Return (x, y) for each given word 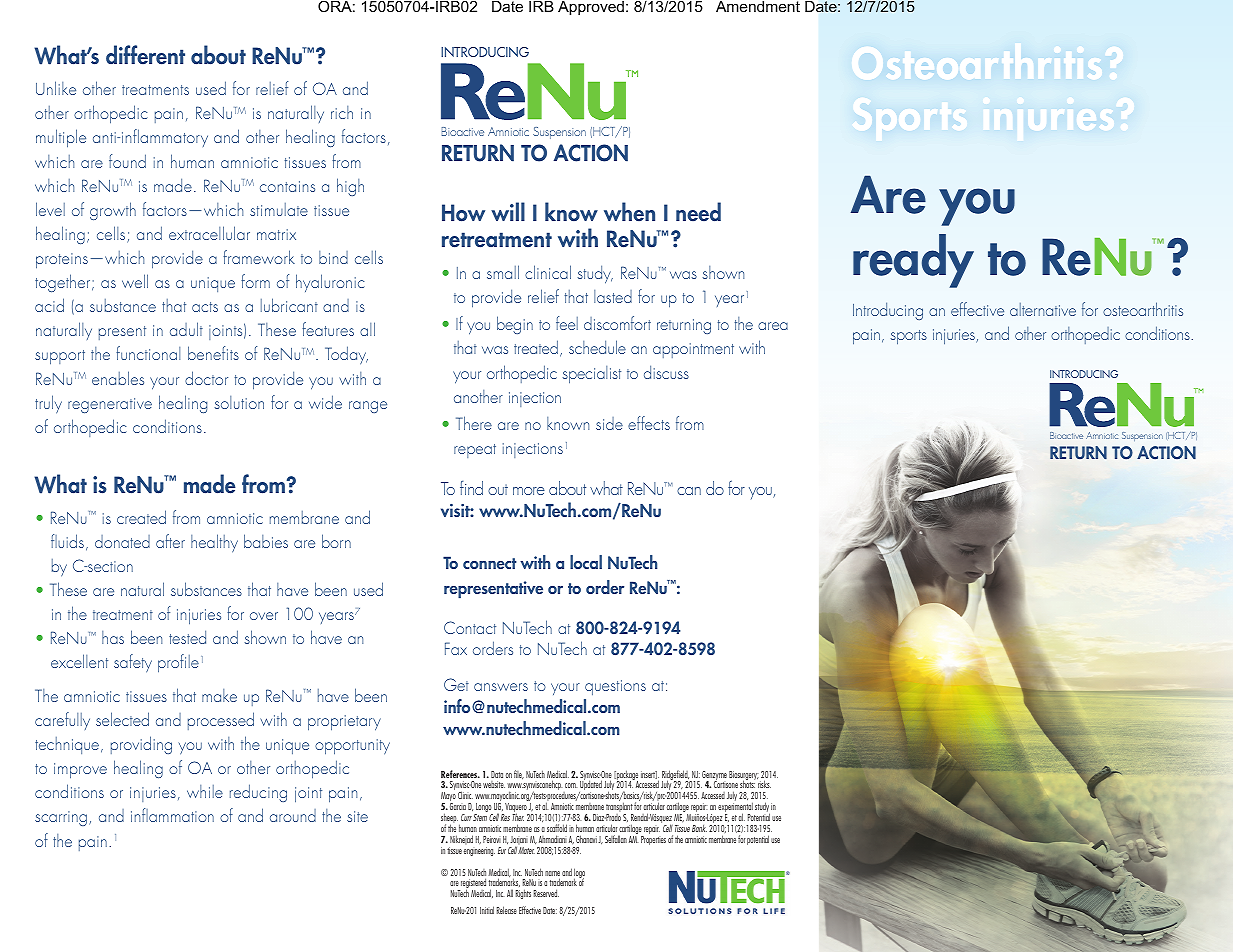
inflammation (172, 815)
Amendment (758, 6)
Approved (591, 8)
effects (649, 423)
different (145, 55)
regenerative (110, 405)
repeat (475, 451)
